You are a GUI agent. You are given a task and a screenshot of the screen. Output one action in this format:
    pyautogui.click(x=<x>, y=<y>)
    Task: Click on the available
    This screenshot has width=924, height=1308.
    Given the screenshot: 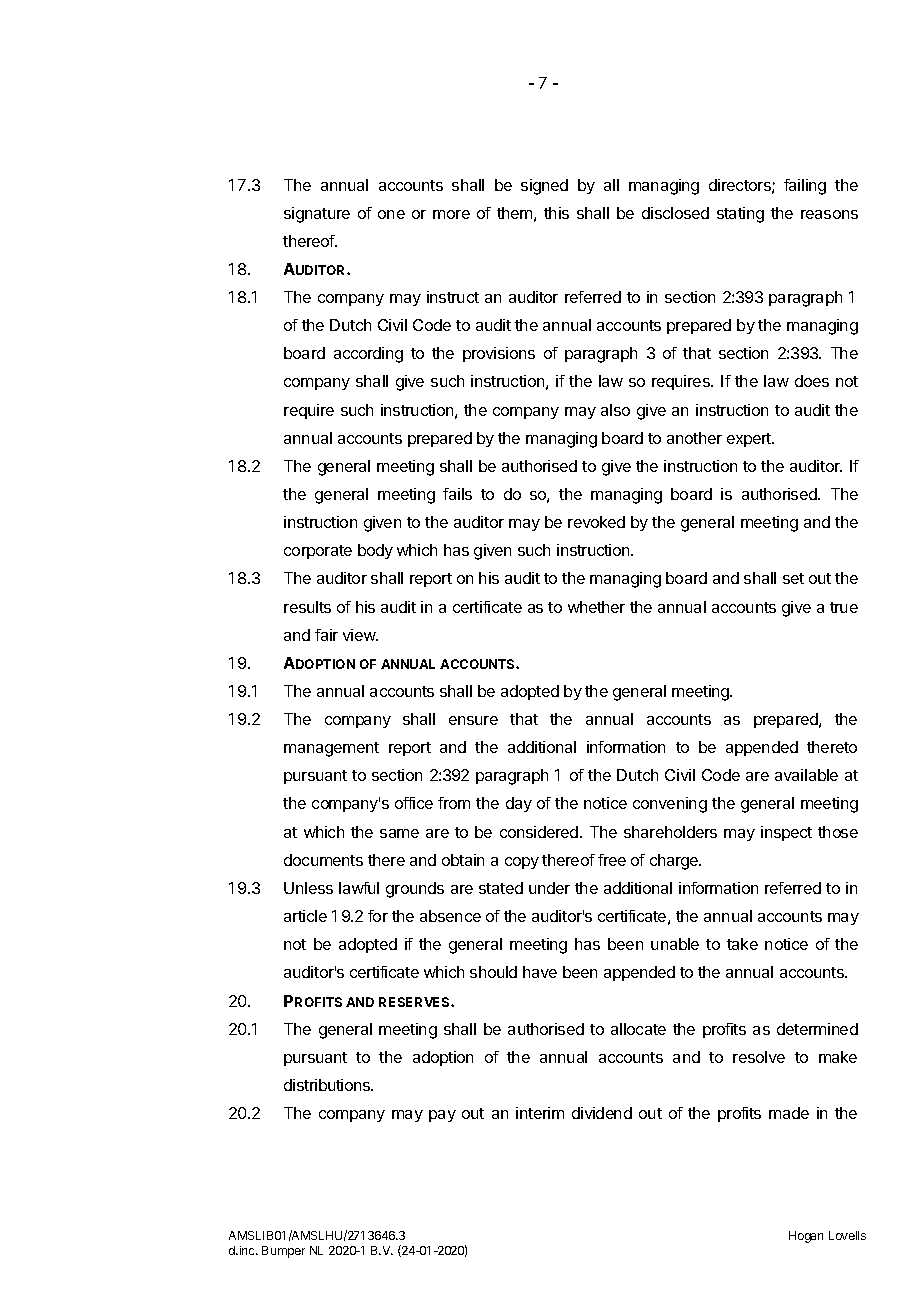 What is the action you would take?
    pyautogui.click(x=806, y=775)
